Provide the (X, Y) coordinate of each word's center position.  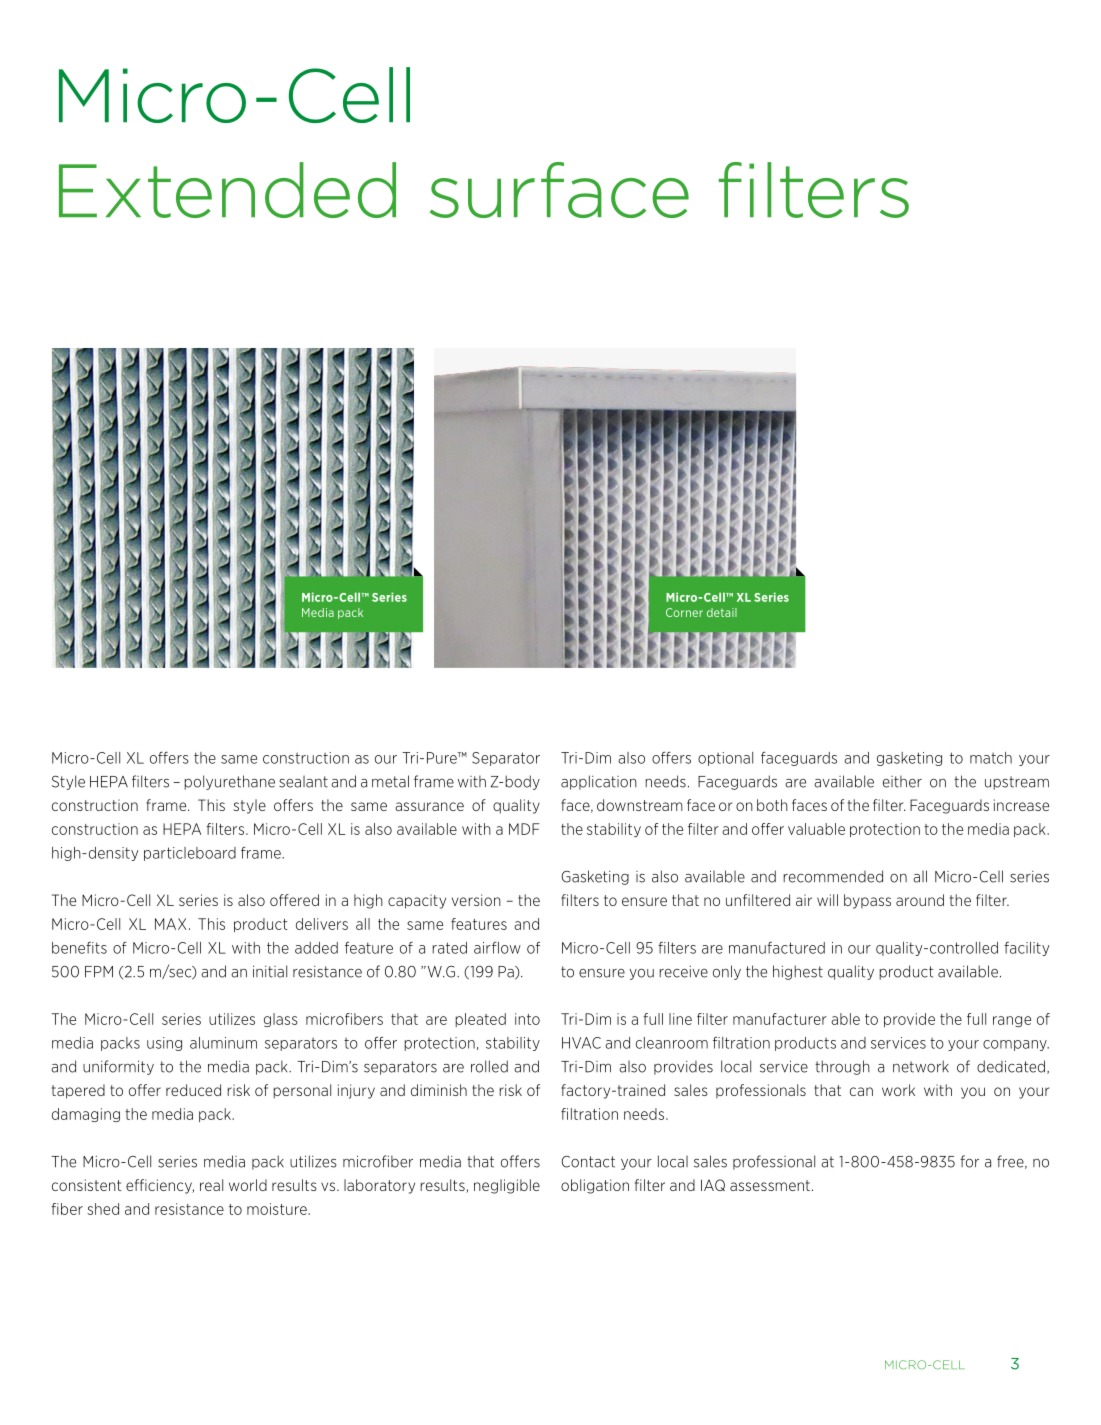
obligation (595, 1186)
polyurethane (229, 782)
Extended (227, 190)
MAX (170, 924)
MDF (524, 829)
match (991, 758)
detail (722, 612)
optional (725, 759)
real (211, 1185)
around (920, 900)
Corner (684, 612)
